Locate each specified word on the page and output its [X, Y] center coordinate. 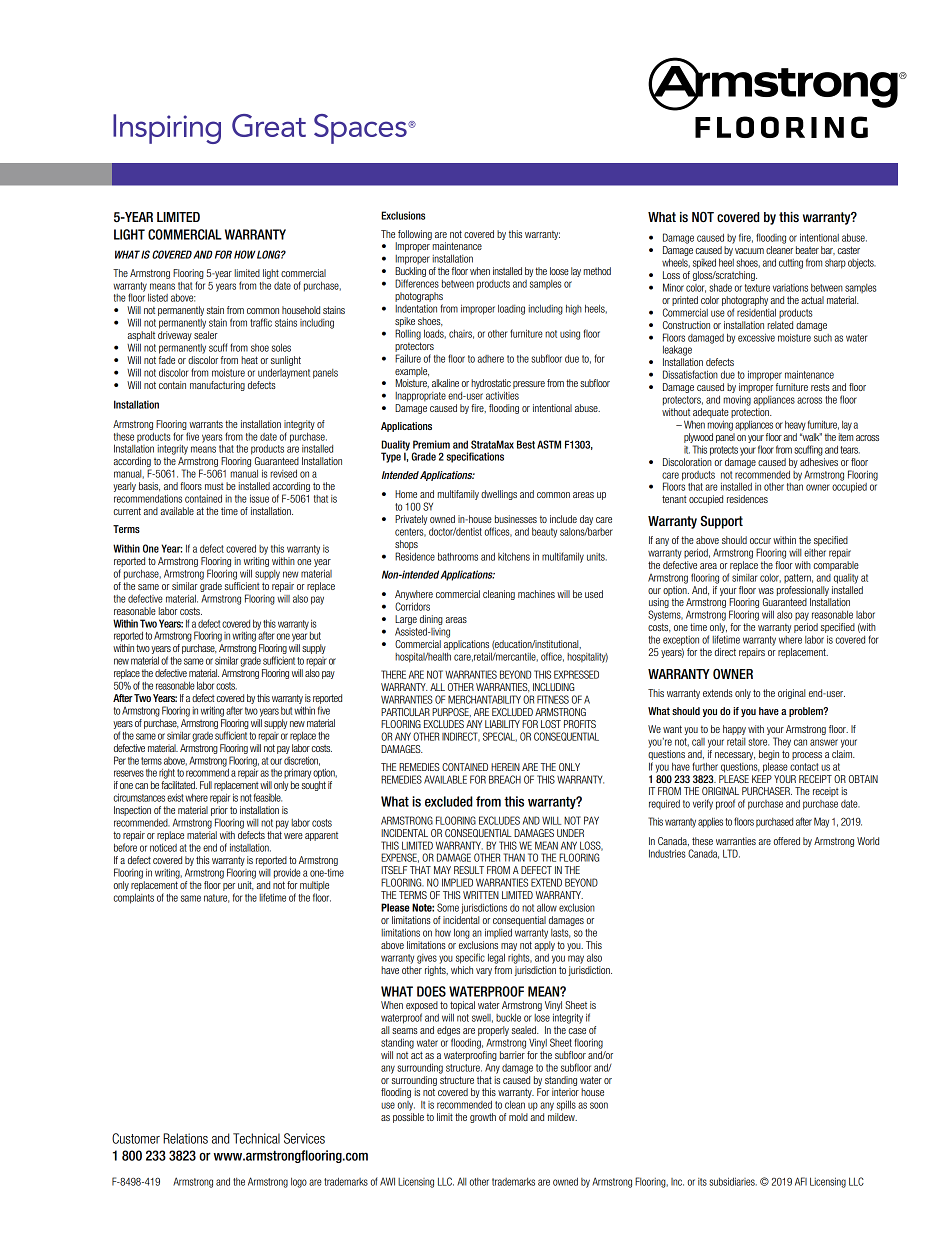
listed [158, 298]
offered [787, 841]
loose [559, 271]
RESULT [469, 870]
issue [259, 499]
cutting [791, 264]
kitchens [514, 556]
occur [760, 541]
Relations [185, 1138]
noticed [163, 847]
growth [483, 1118]
